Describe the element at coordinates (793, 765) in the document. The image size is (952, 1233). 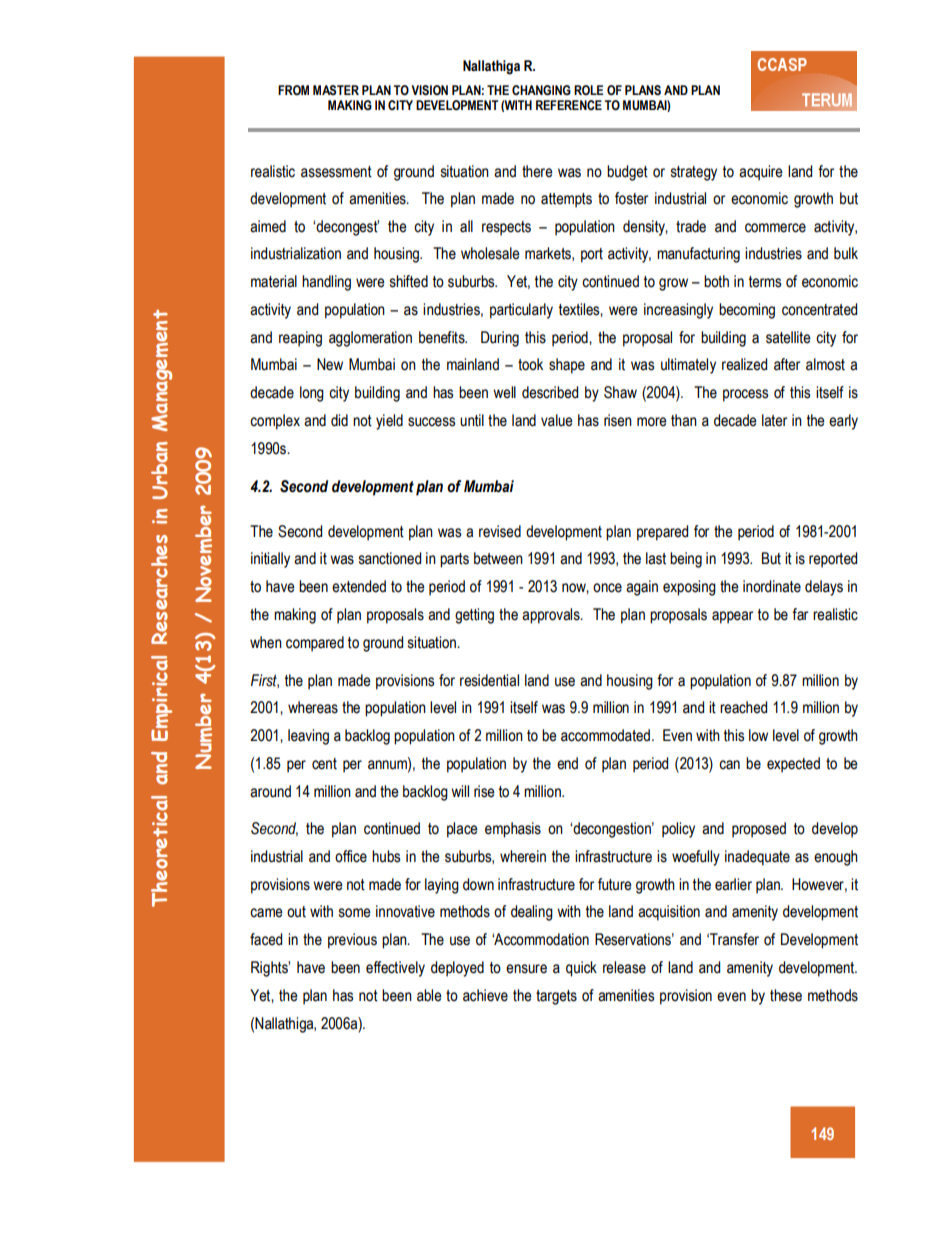
I see `expected` at that location.
